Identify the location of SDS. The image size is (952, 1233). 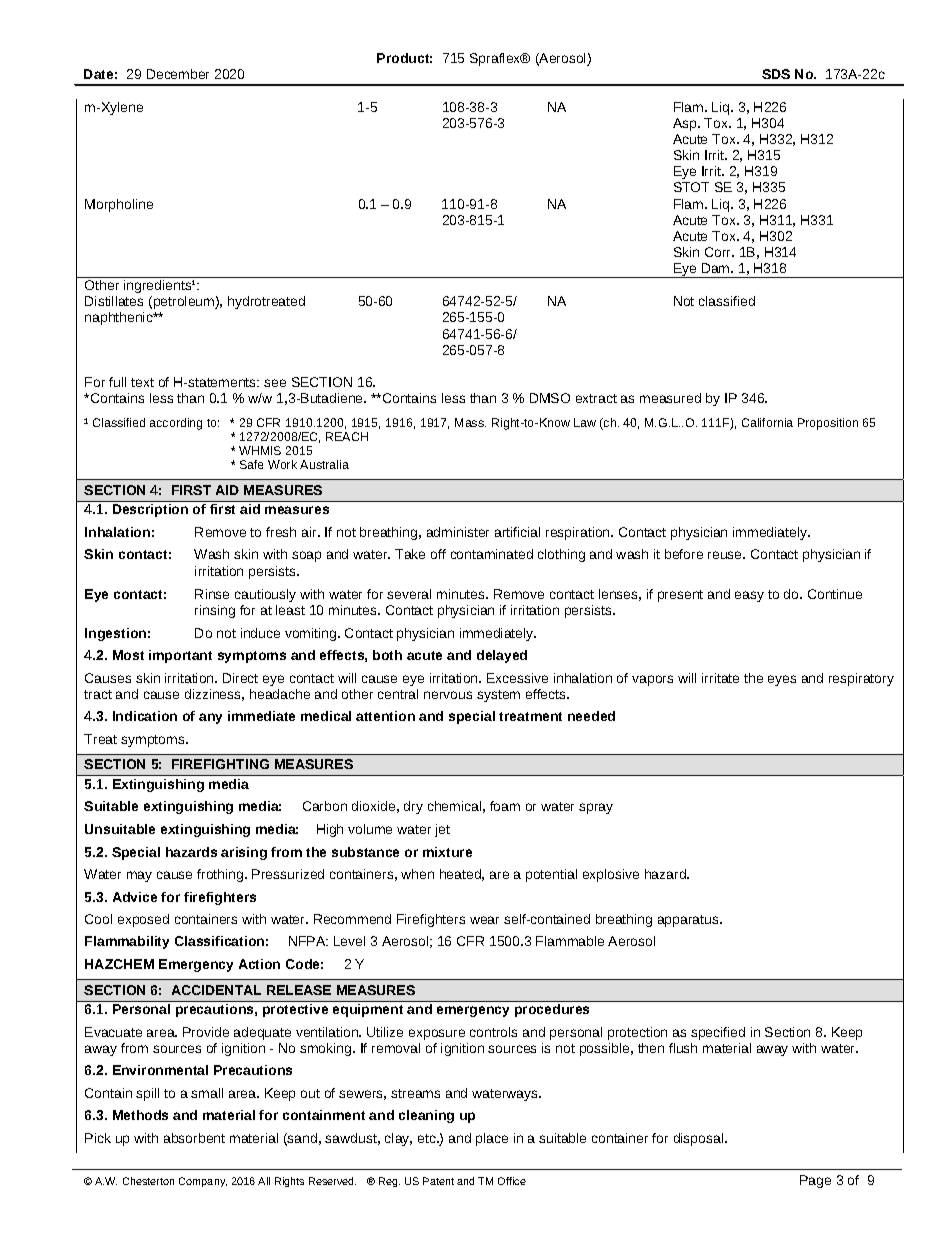
(776, 74).
